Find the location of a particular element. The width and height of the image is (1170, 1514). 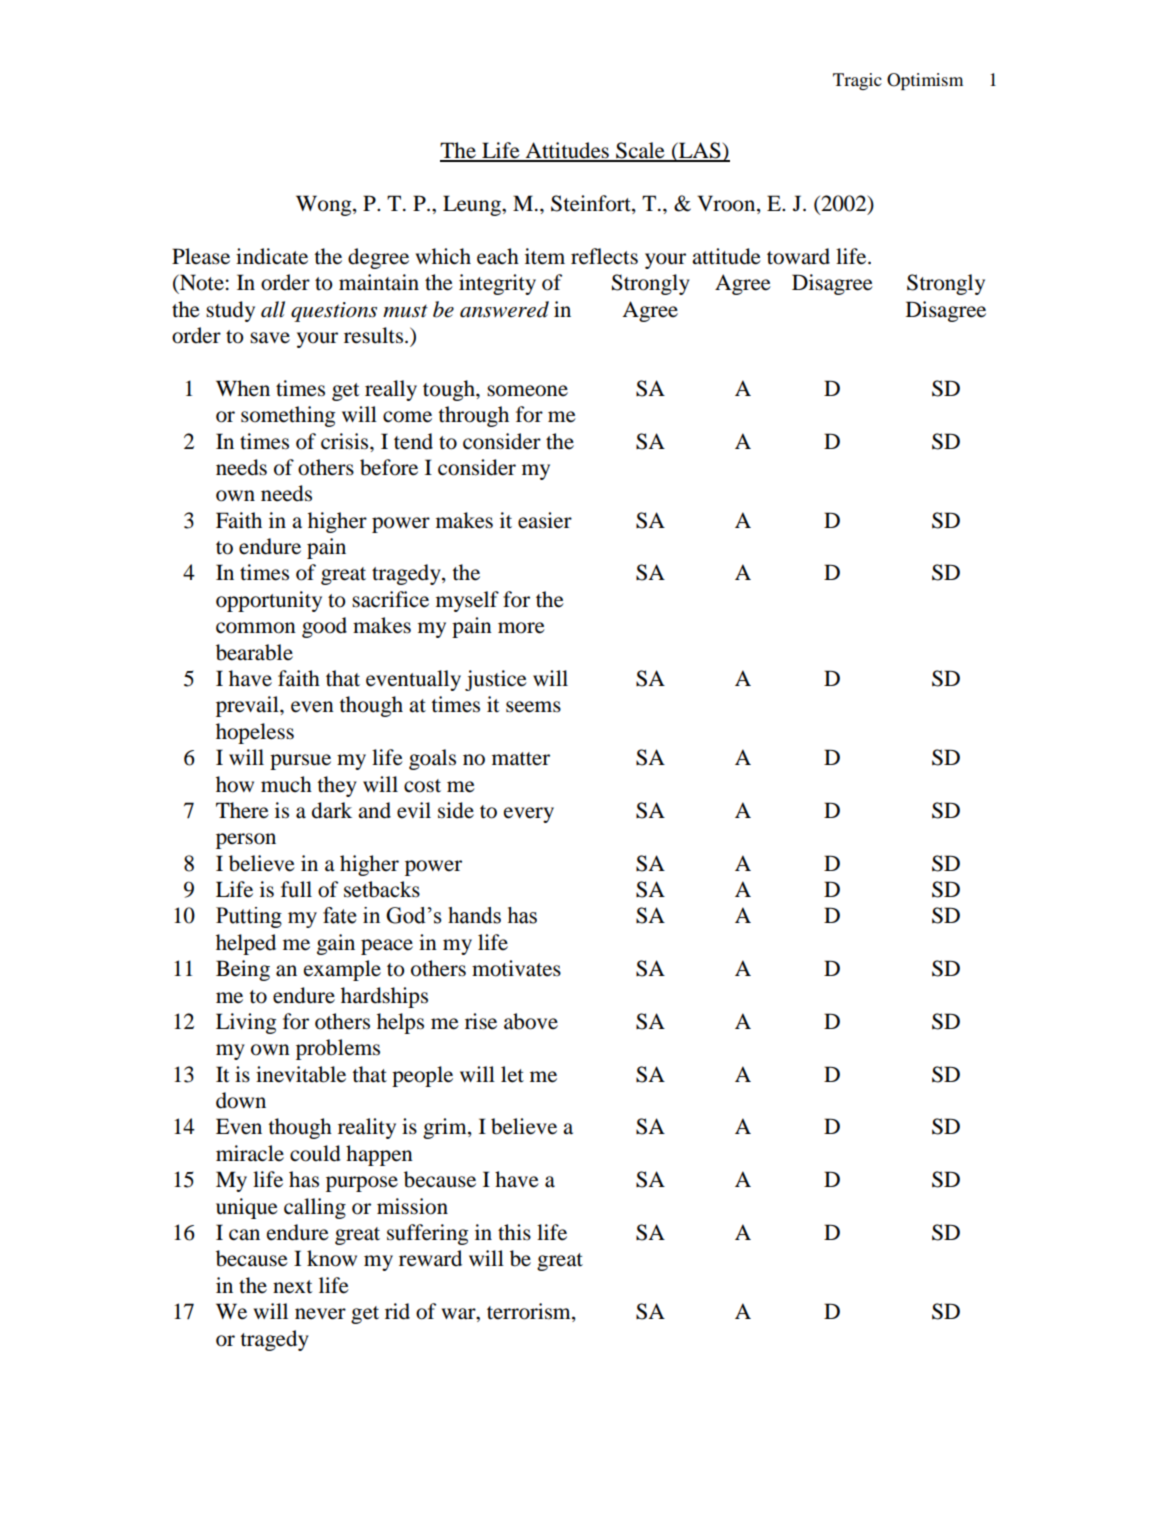

terrorism is located at coordinates (530, 1312).
